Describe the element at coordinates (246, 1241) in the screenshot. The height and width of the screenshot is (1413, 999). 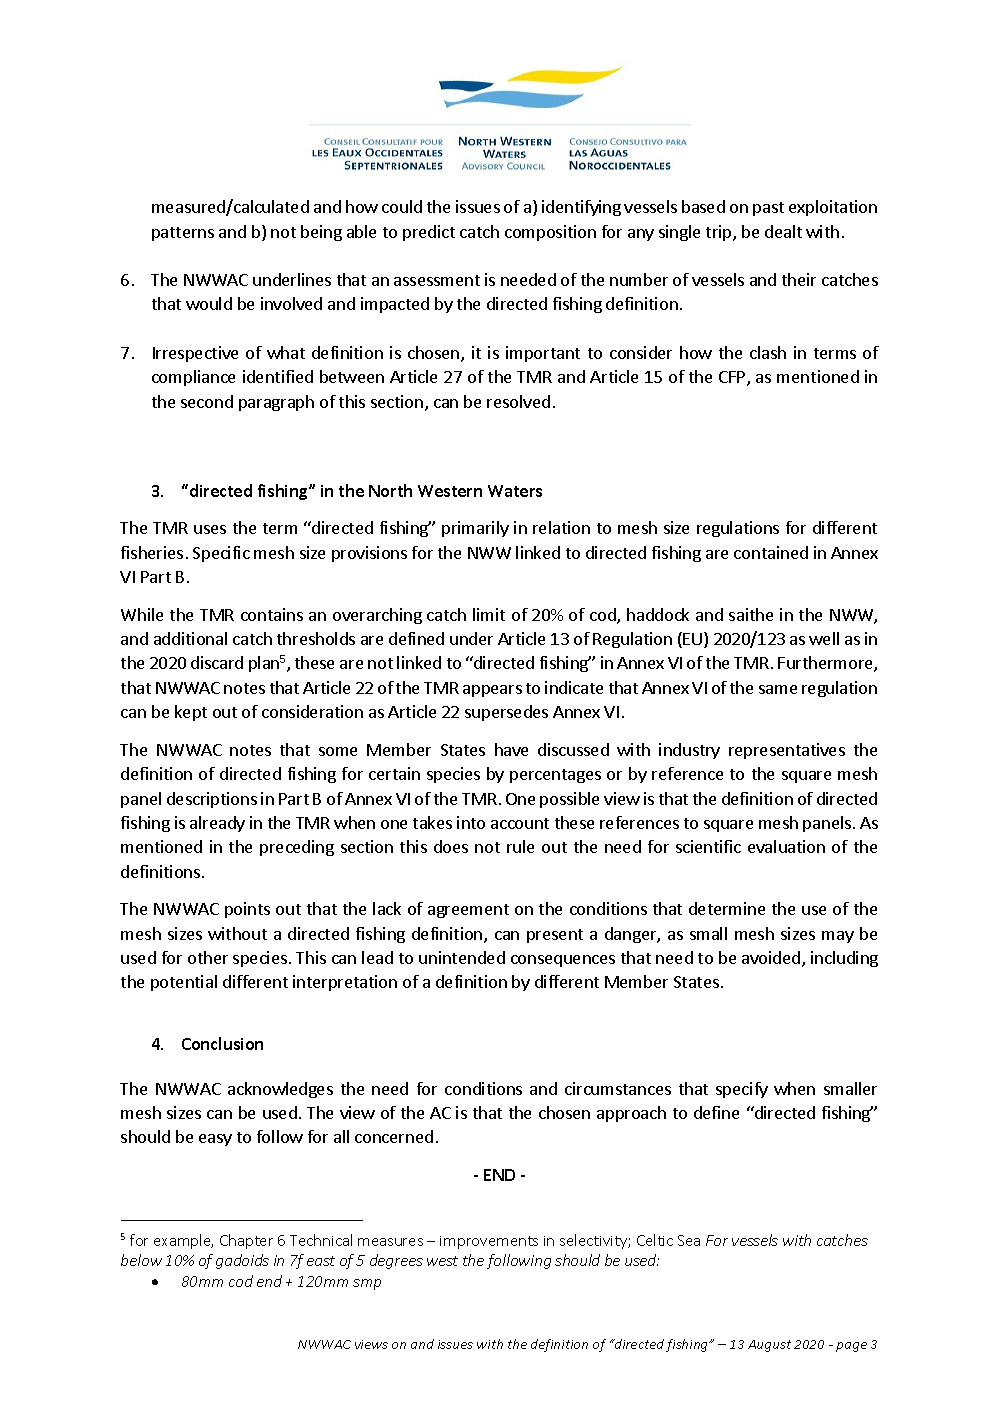
I see `Chapter` at that location.
